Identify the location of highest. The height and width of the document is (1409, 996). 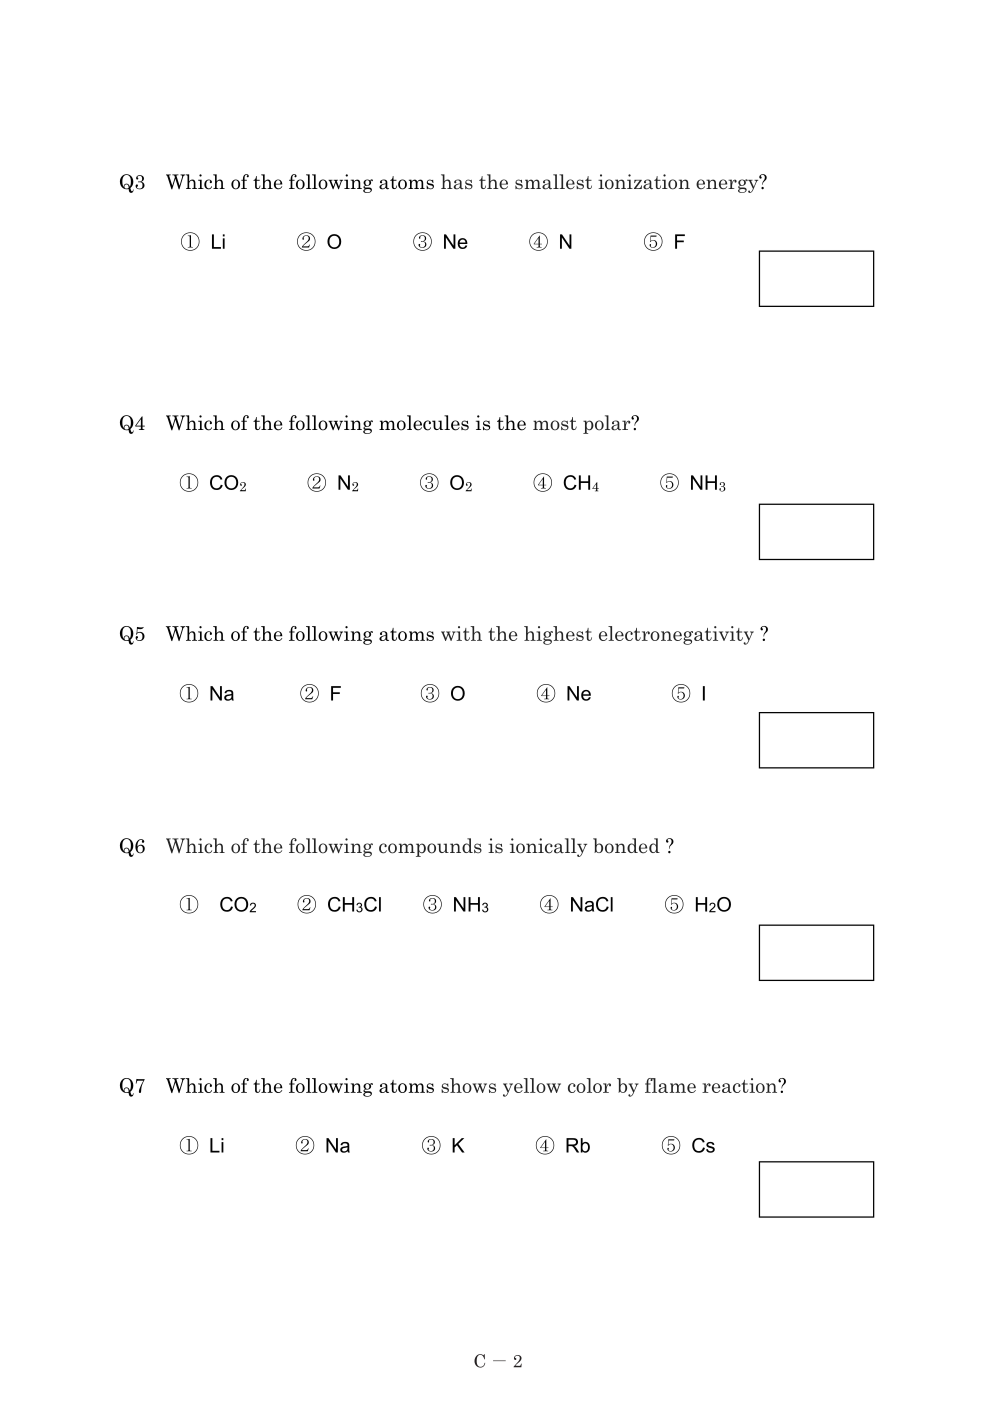
(558, 635).
